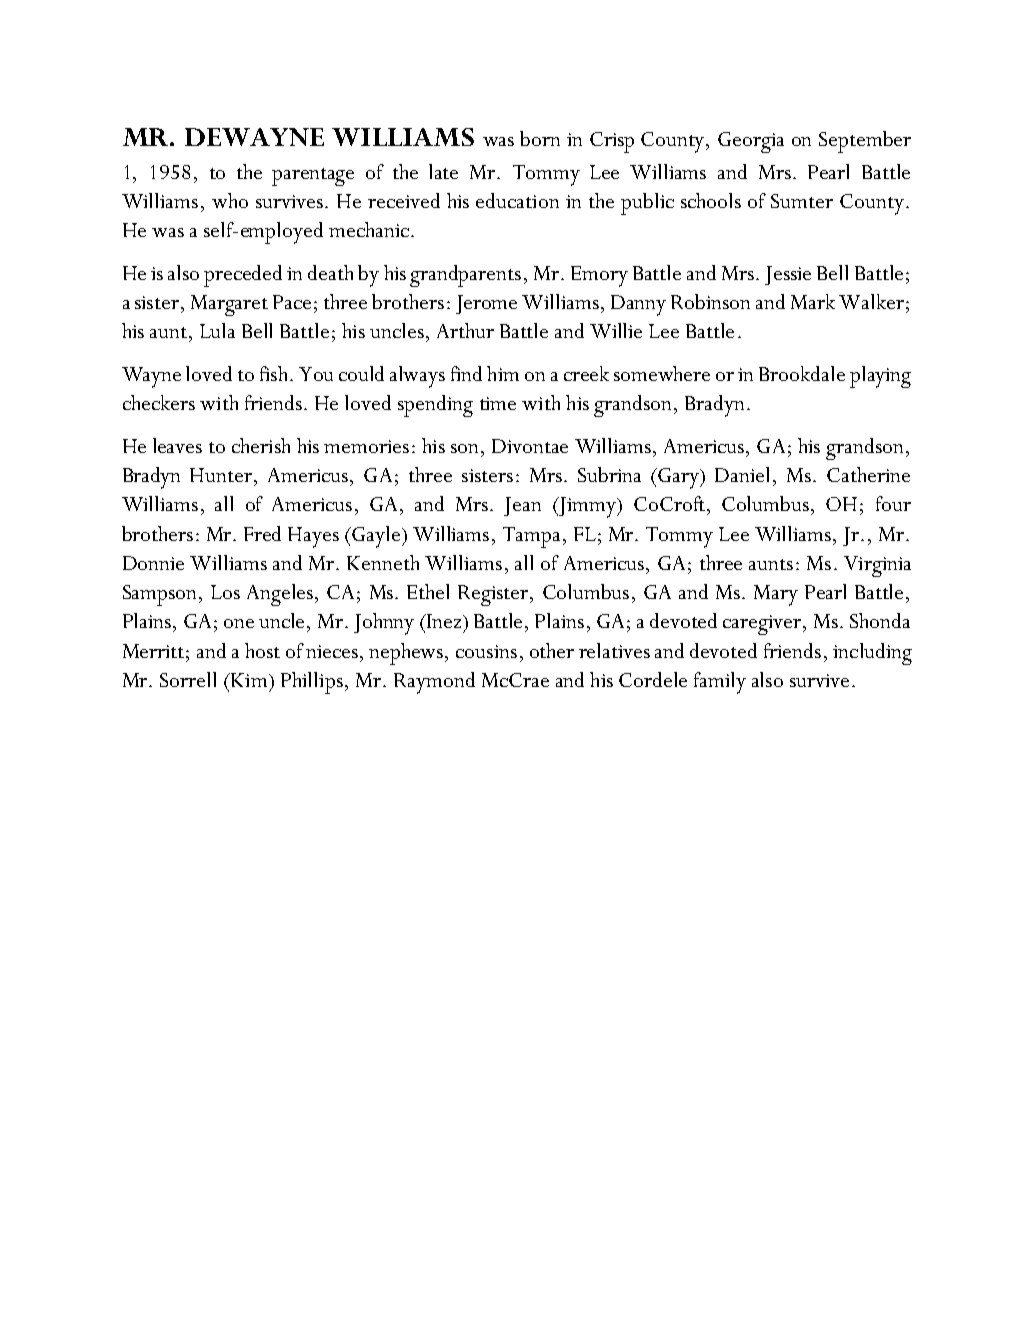 Image resolution: width=1033 pixels, height=1337 pixels. What do you see at coordinates (744, 474) in the document?
I see `Daniel` at bounding box center [744, 474].
